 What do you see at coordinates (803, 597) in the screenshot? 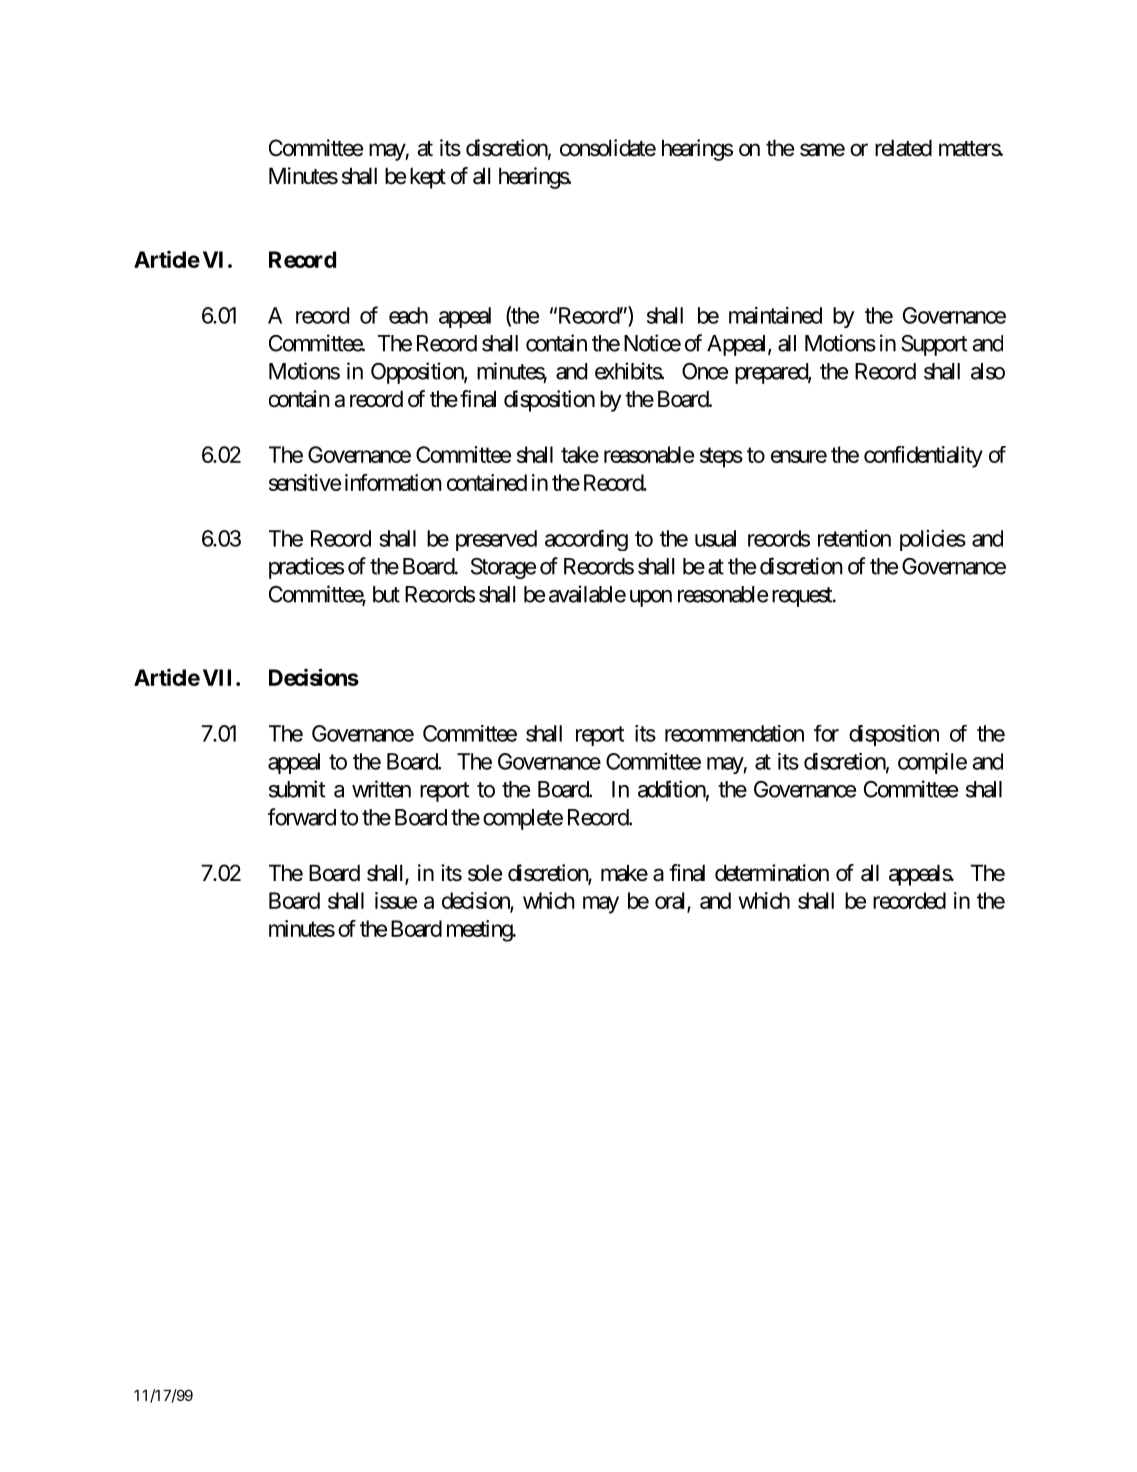
I see `request` at bounding box center [803, 597].
